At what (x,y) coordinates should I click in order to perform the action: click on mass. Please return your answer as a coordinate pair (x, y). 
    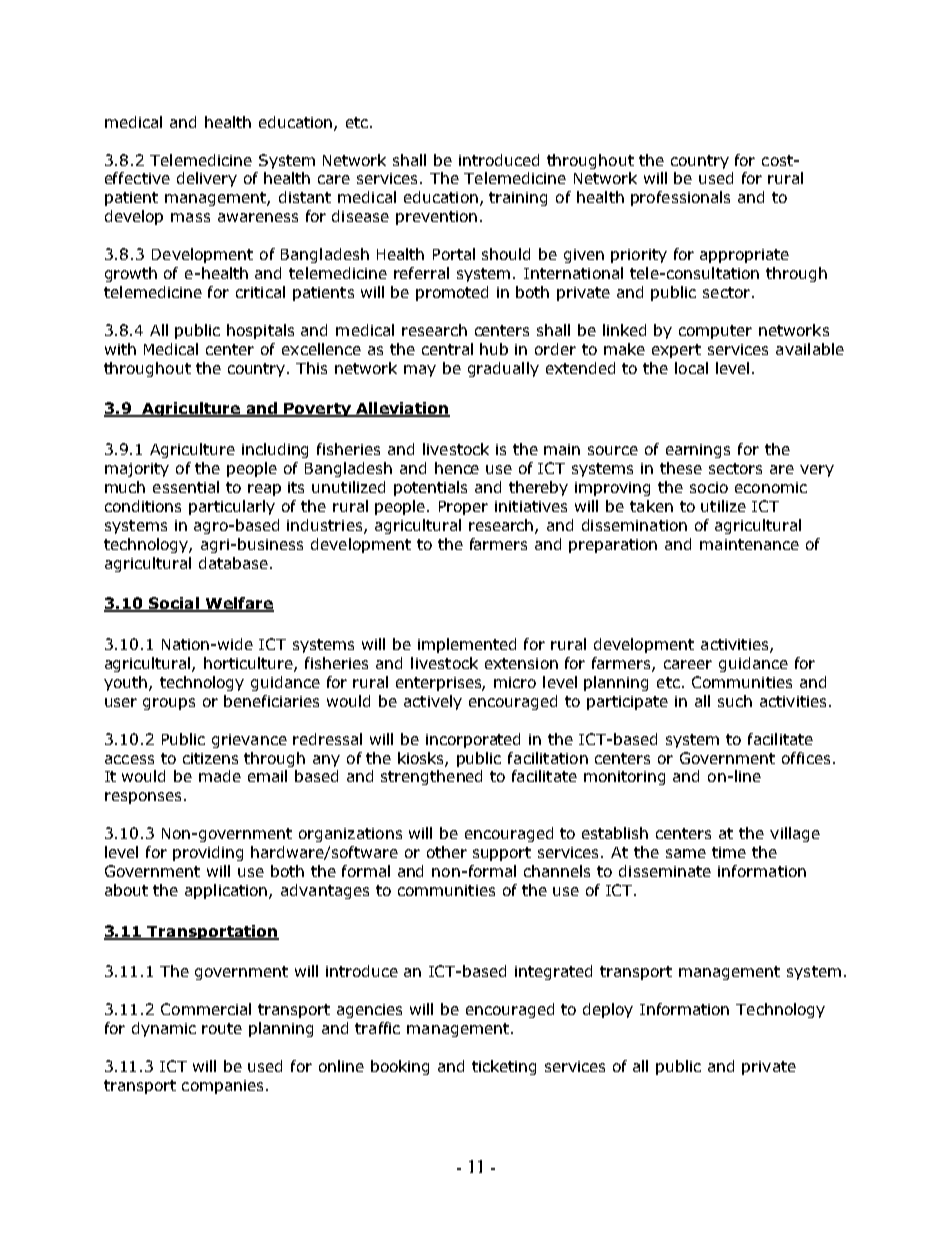
    Looking at the image, I should click on (190, 217).
